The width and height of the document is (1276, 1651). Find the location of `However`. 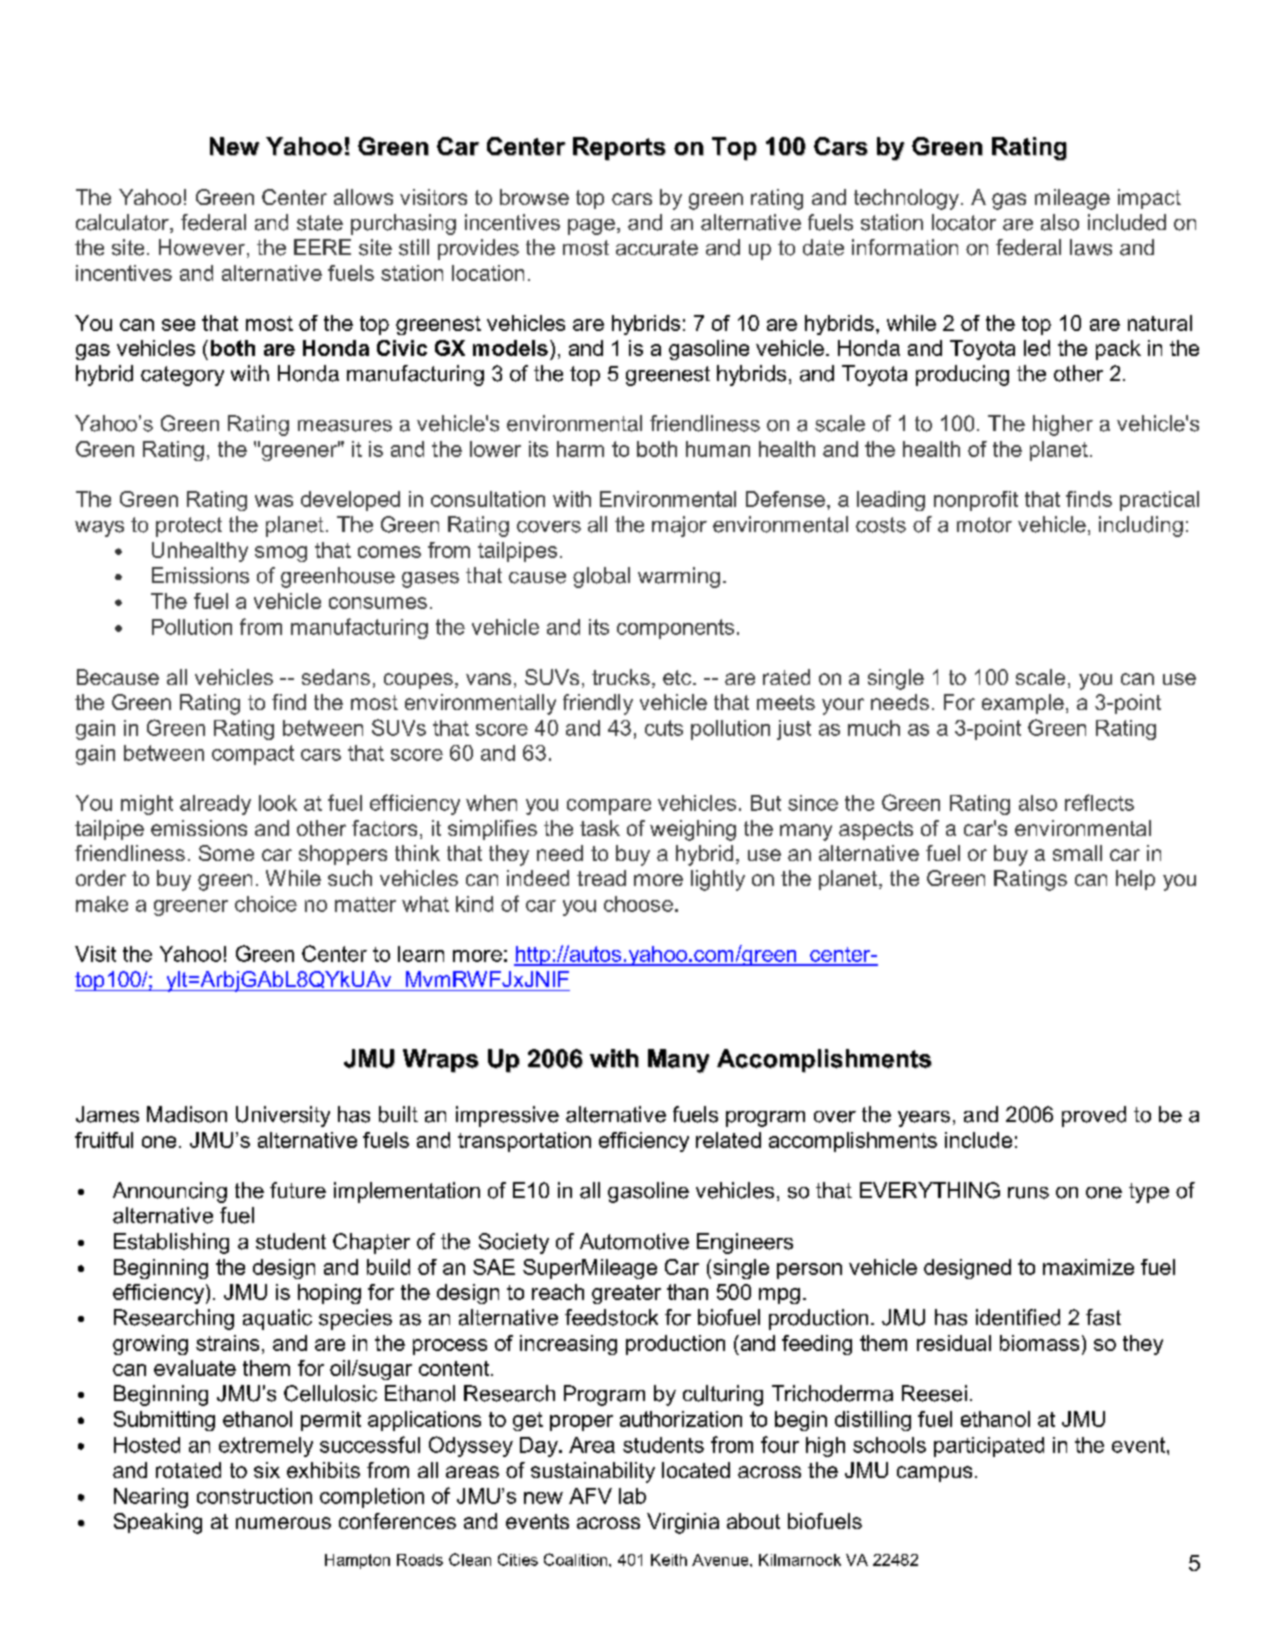

However is located at coordinates (202, 247).
